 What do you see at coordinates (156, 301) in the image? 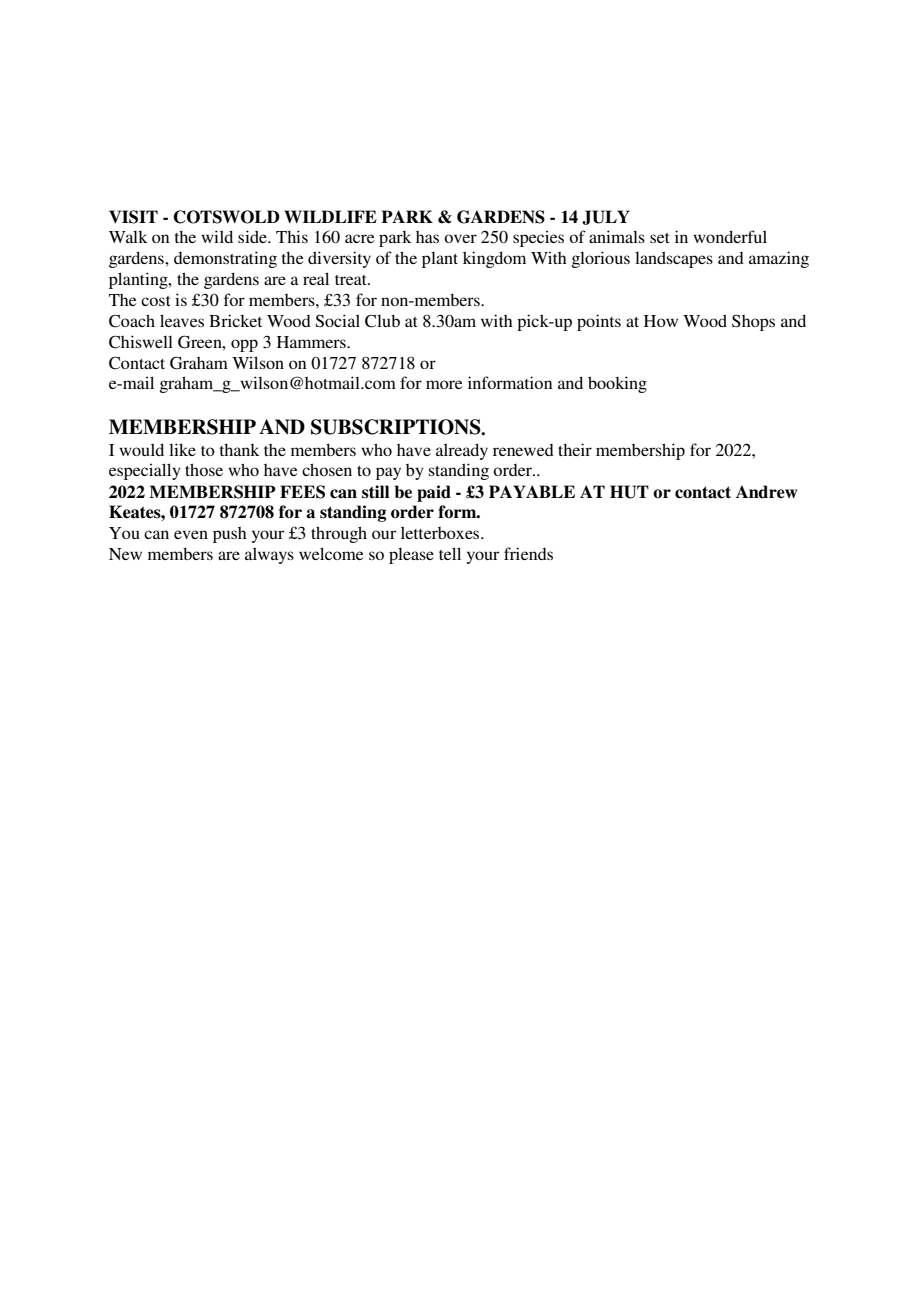
I see `cost` at bounding box center [156, 301].
